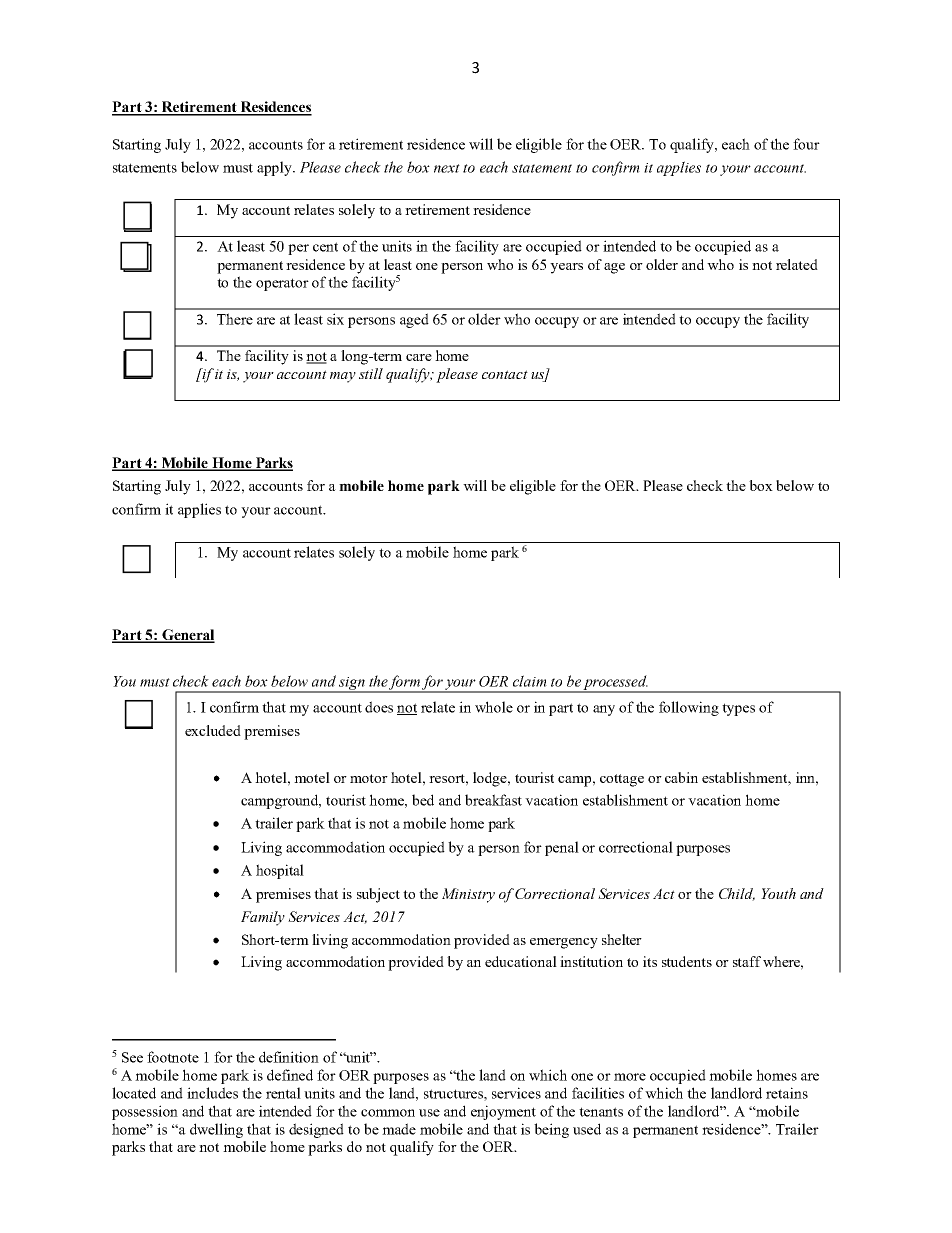 The height and width of the image is (1233, 952). I want to click on apply, so click(275, 168).
